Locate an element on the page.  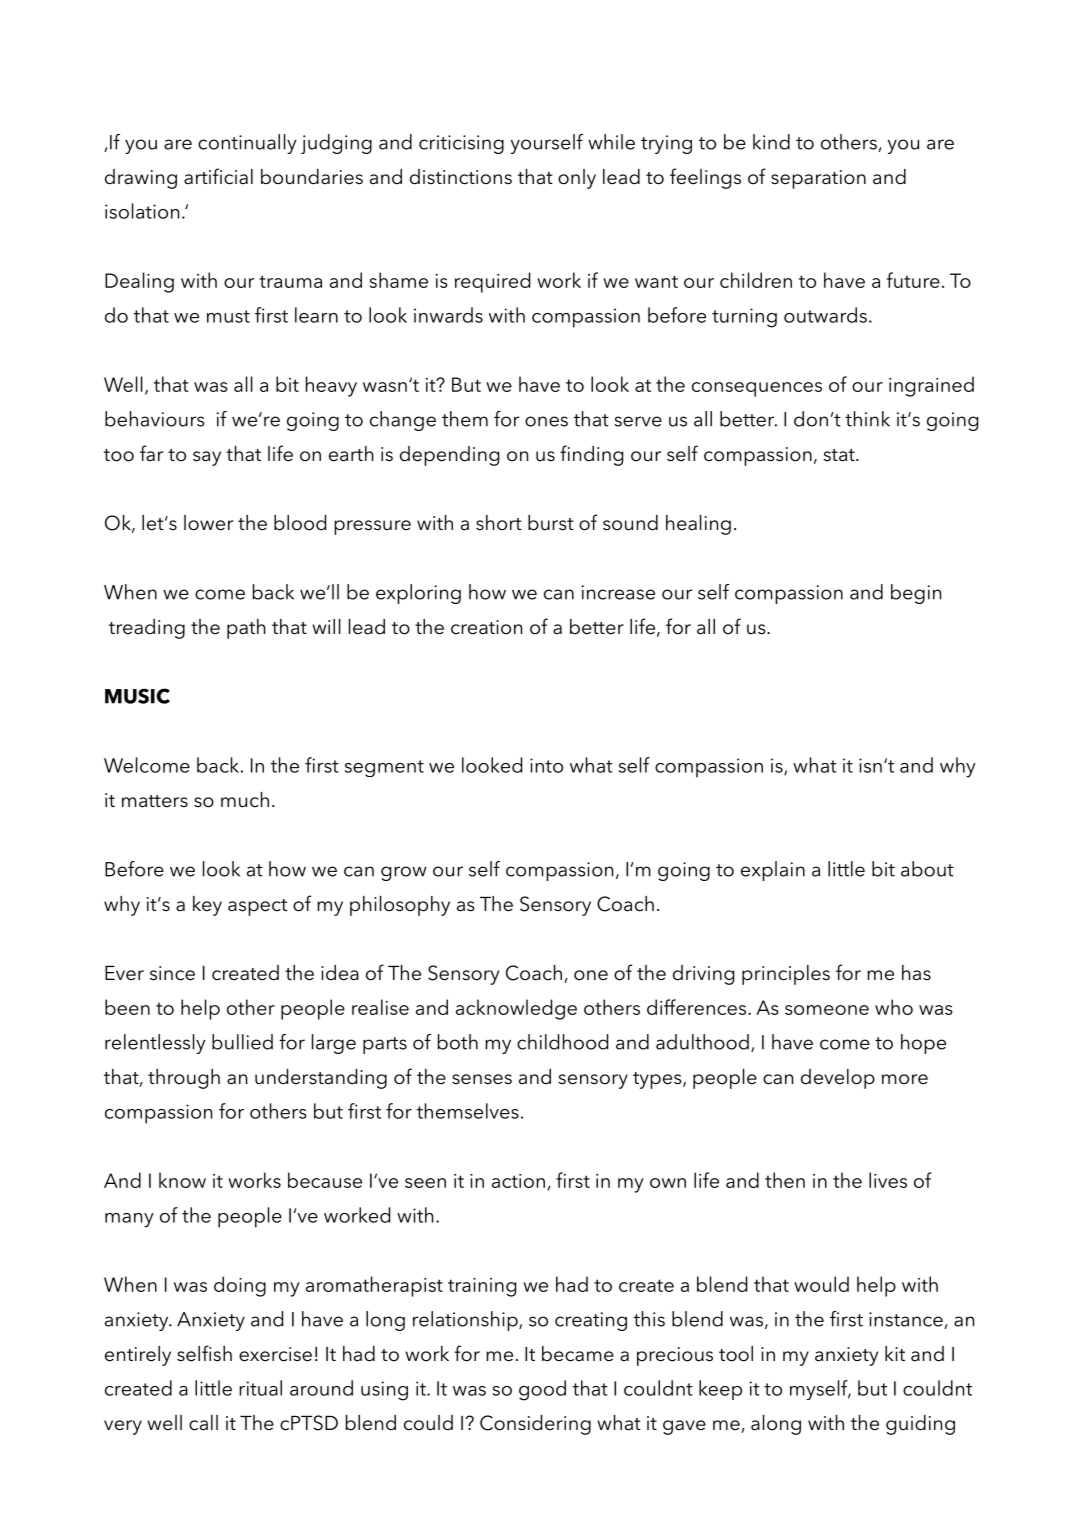
into is located at coordinates (546, 765).
